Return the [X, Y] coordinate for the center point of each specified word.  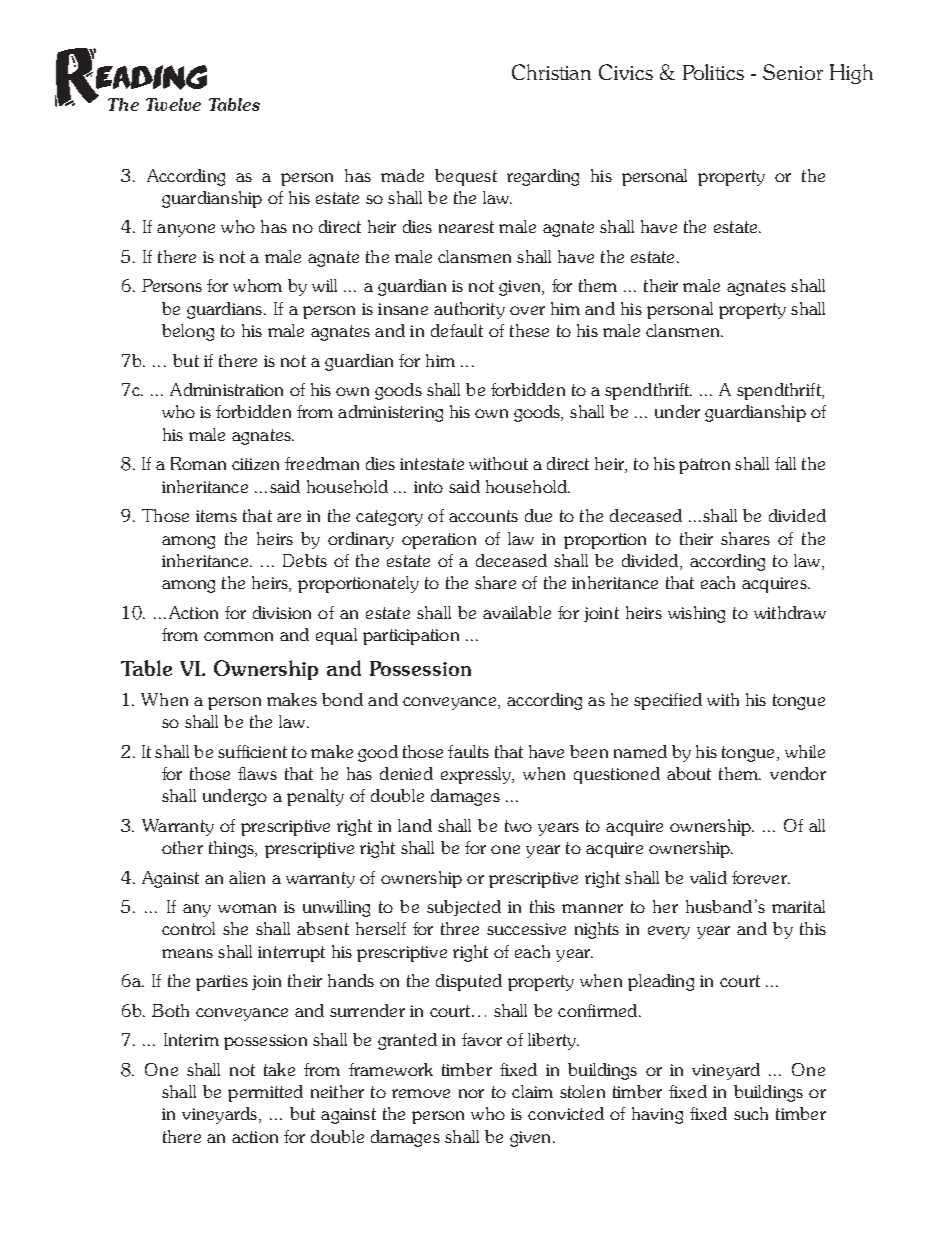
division [282, 612]
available [517, 612]
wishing [696, 614]
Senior [793, 72]
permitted [265, 1093]
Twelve [173, 104]
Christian [551, 72]
